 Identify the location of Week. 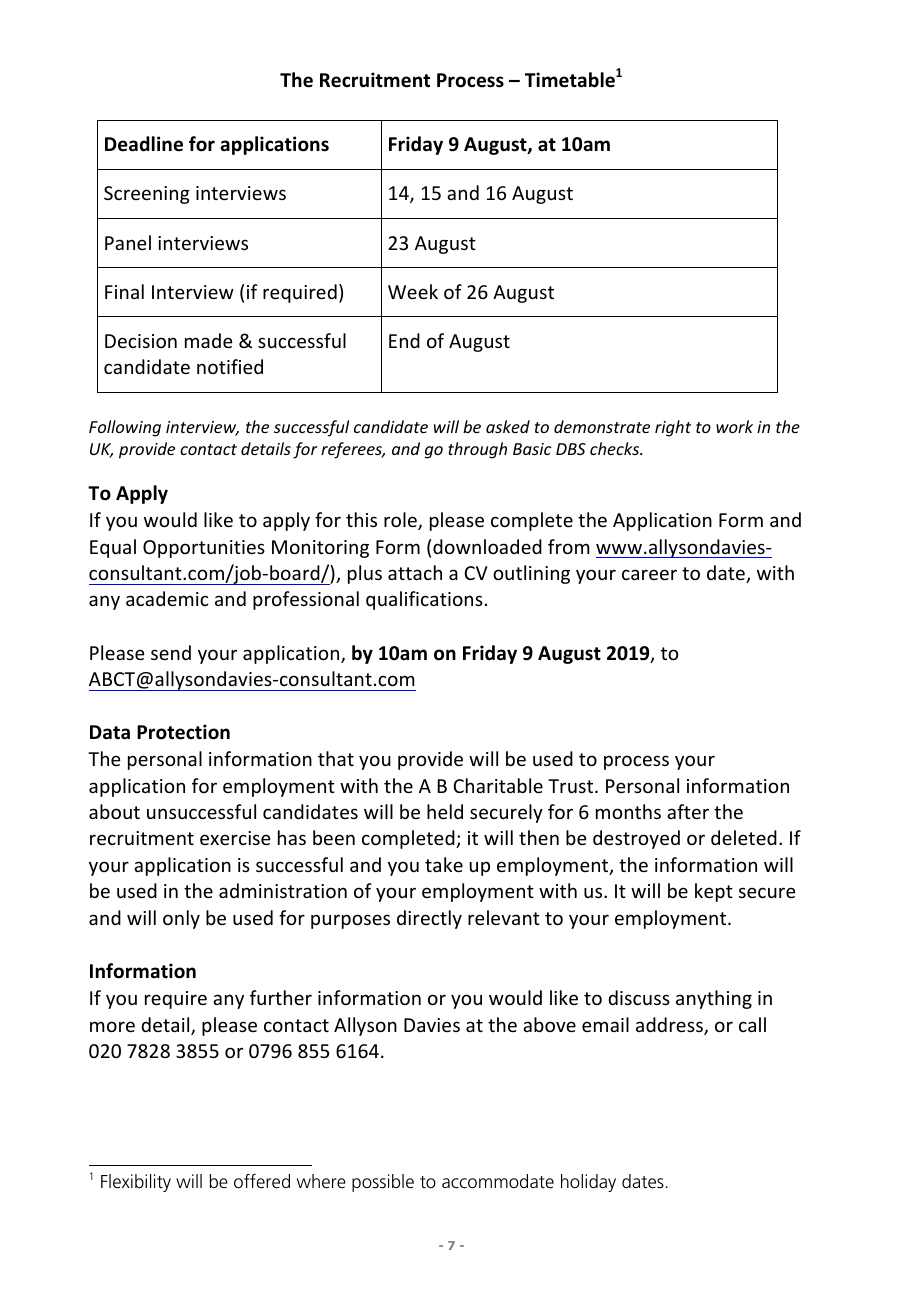
(413, 291).
